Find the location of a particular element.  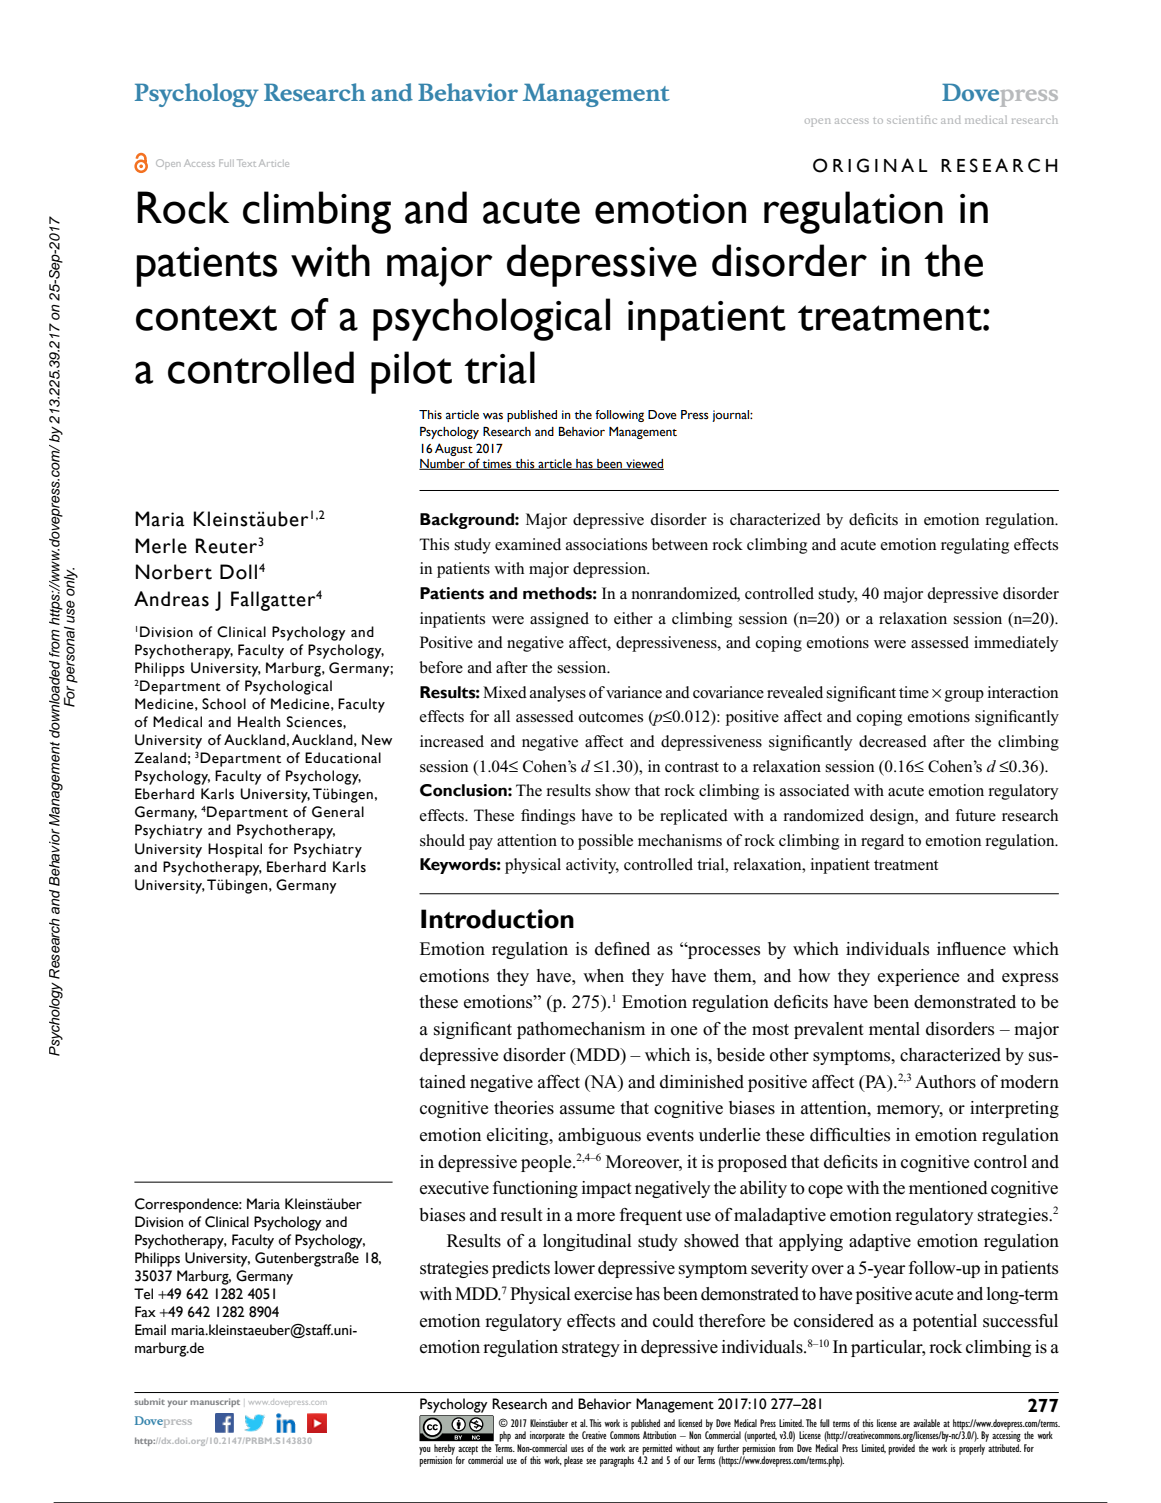

Hospital is located at coordinates (235, 850).
